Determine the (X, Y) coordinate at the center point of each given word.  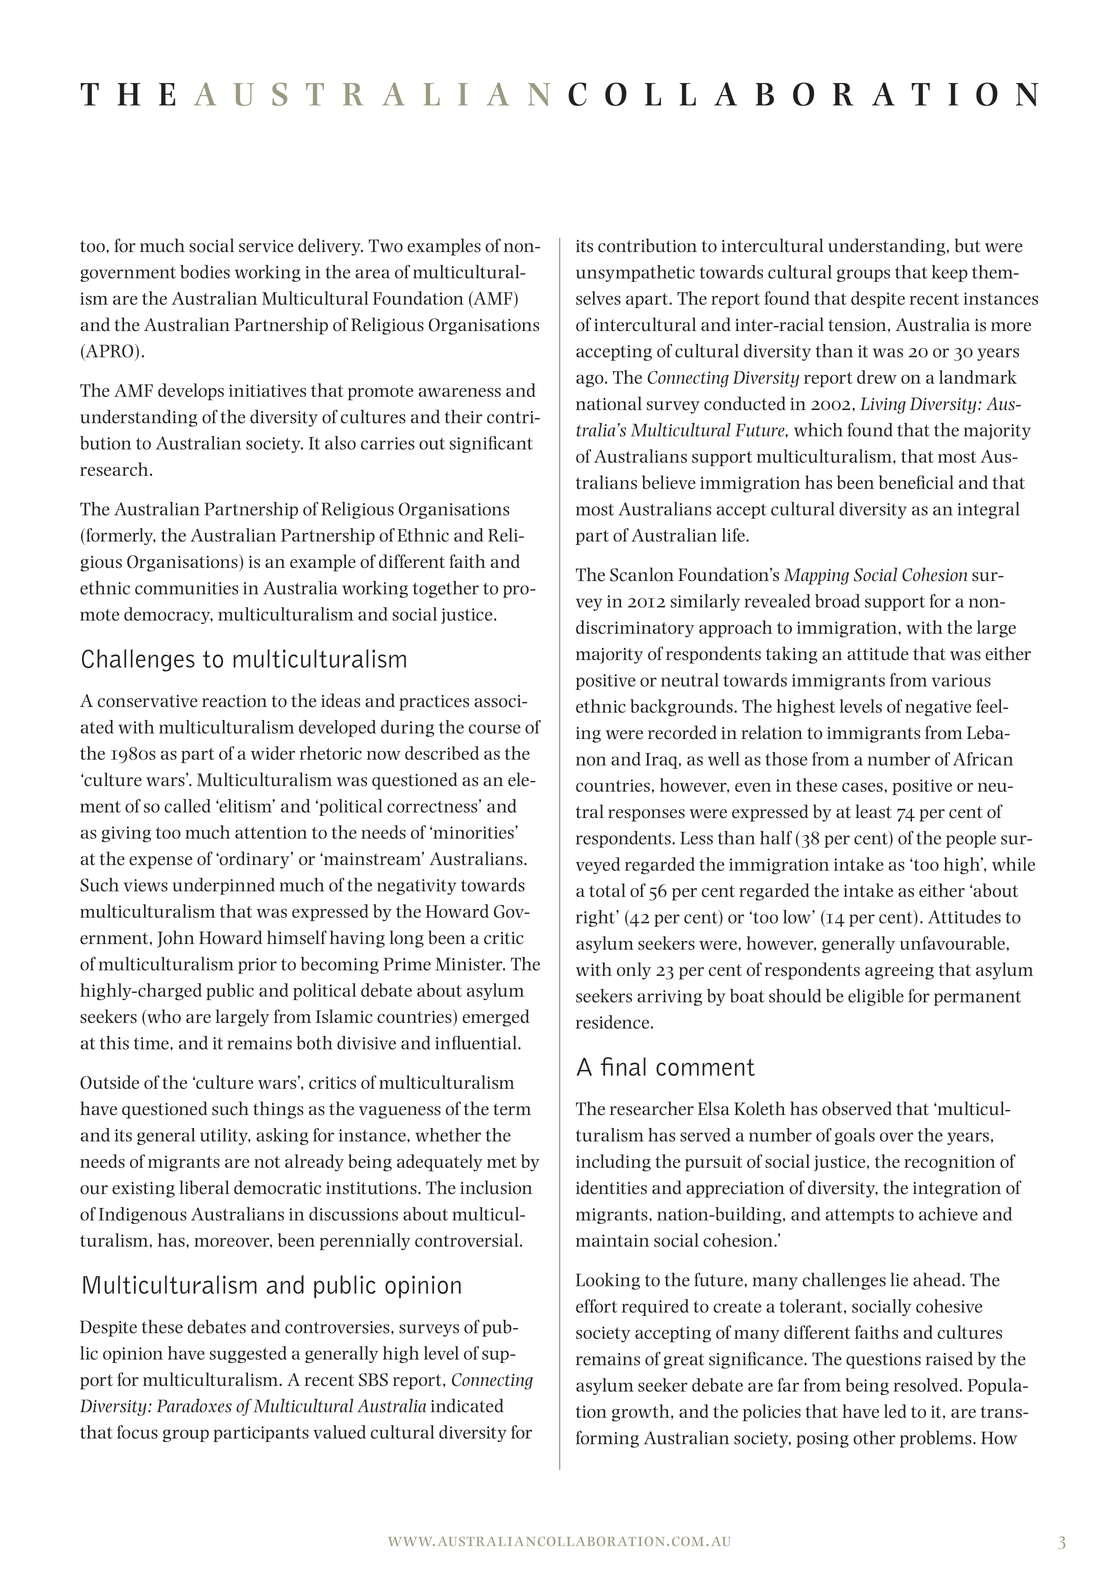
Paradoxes (194, 1406)
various (961, 680)
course (495, 729)
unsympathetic (635, 273)
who (163, 1017)
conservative (148, 701)
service (266, 246)
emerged (495, 1018)
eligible (876, 997)
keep (950, 273)
